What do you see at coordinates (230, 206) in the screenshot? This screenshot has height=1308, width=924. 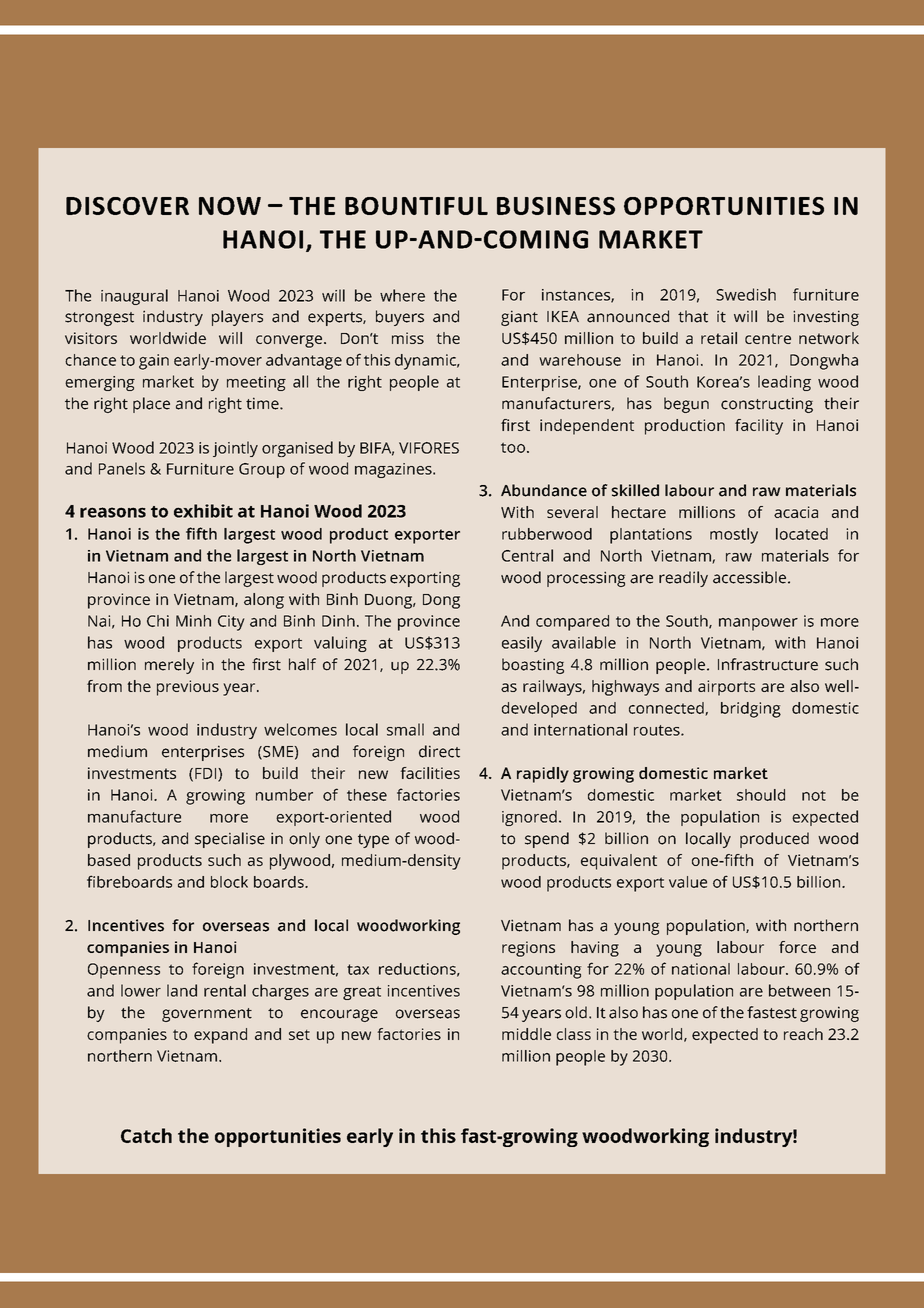 I see `NOW` at bounding box center [230, 206].
